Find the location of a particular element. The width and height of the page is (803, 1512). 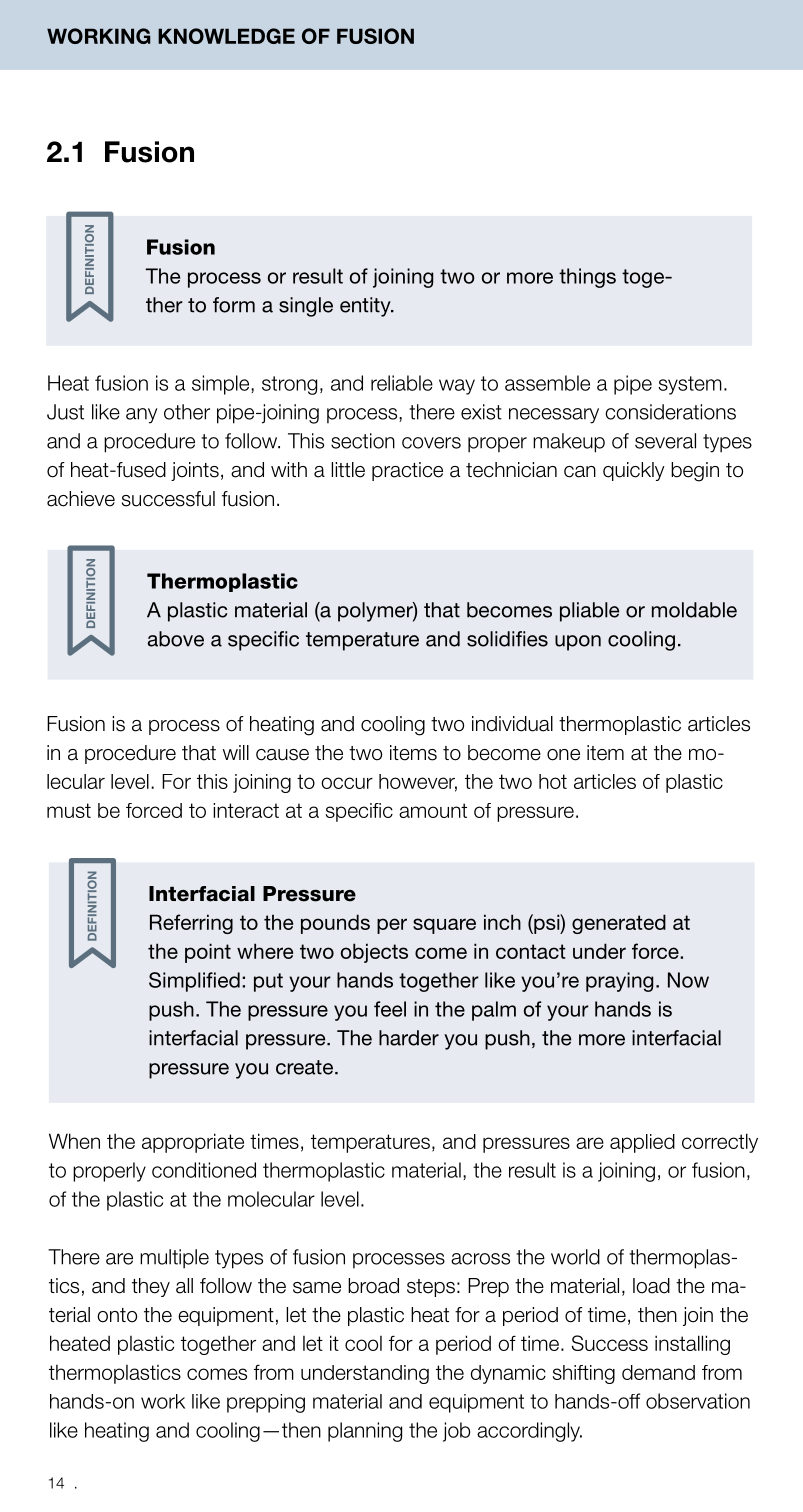

occur is located at coordinates (347, 783).
